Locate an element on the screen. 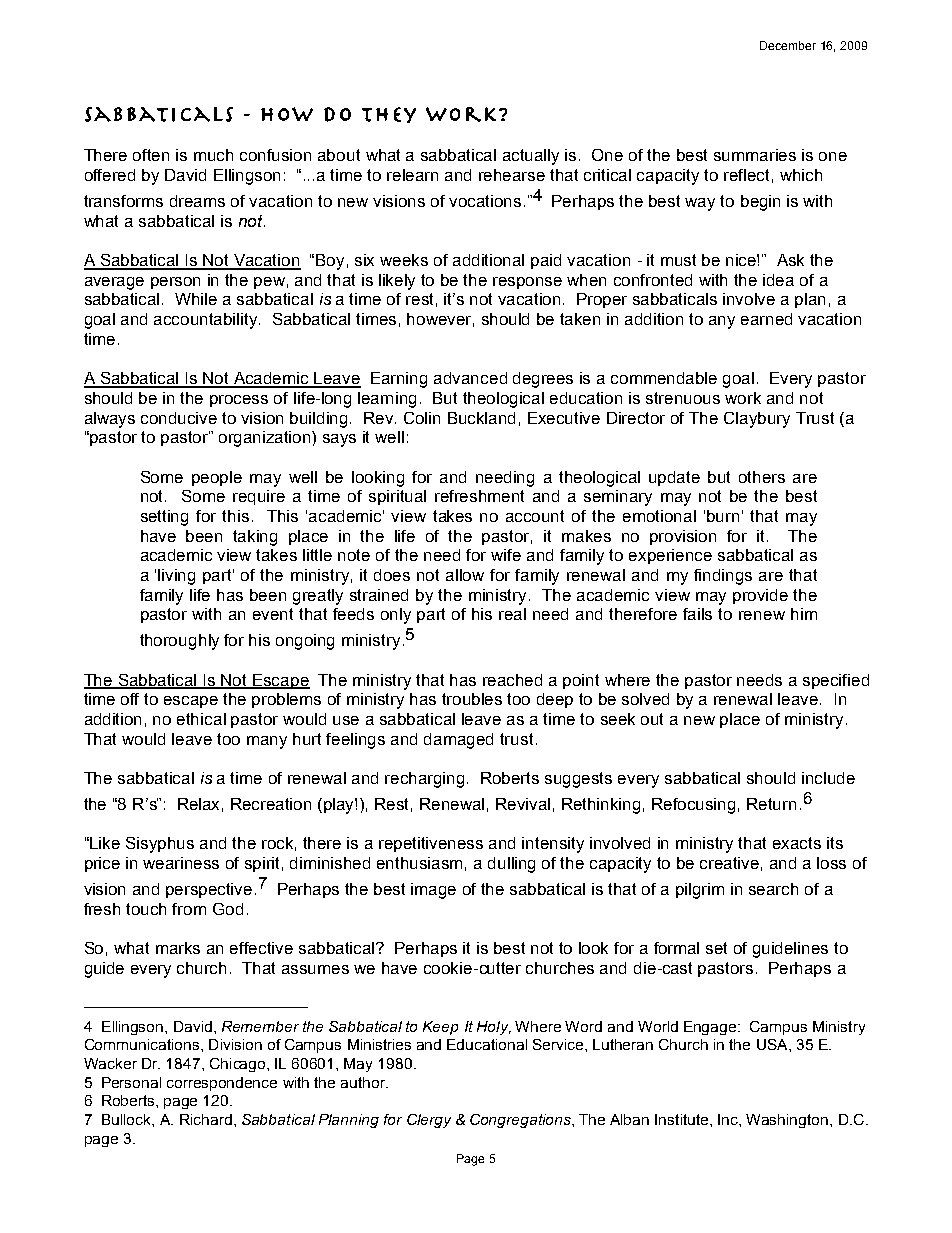  provide is located at coordinates (760, 596).
